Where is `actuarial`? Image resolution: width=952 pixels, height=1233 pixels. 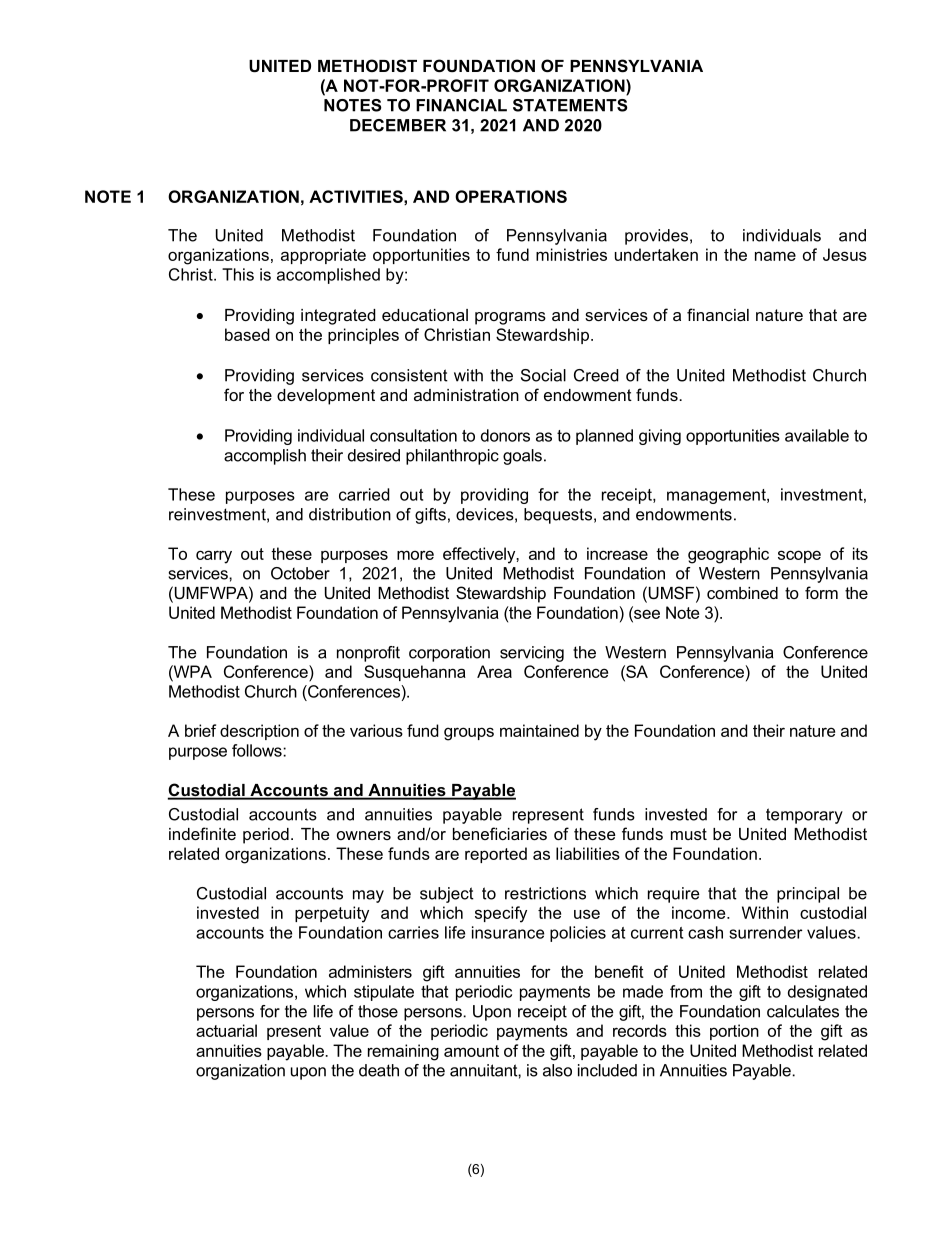
actuarial is located at coordinates (226, 1030).
